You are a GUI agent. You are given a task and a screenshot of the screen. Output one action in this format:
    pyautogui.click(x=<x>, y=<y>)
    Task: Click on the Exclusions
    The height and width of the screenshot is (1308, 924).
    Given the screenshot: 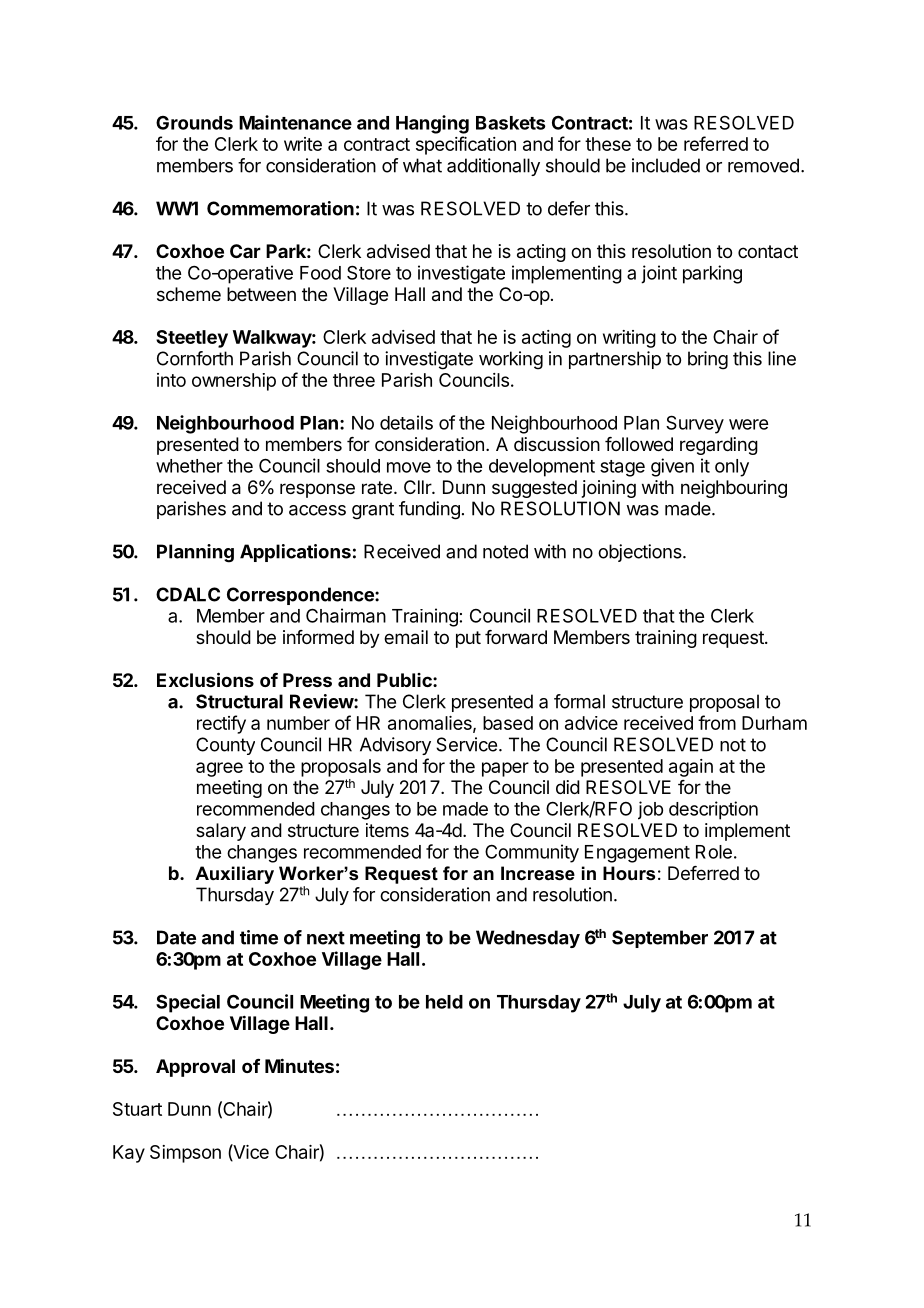 What is the action you would take?
    pyautogui.click(x=205, y=679)
